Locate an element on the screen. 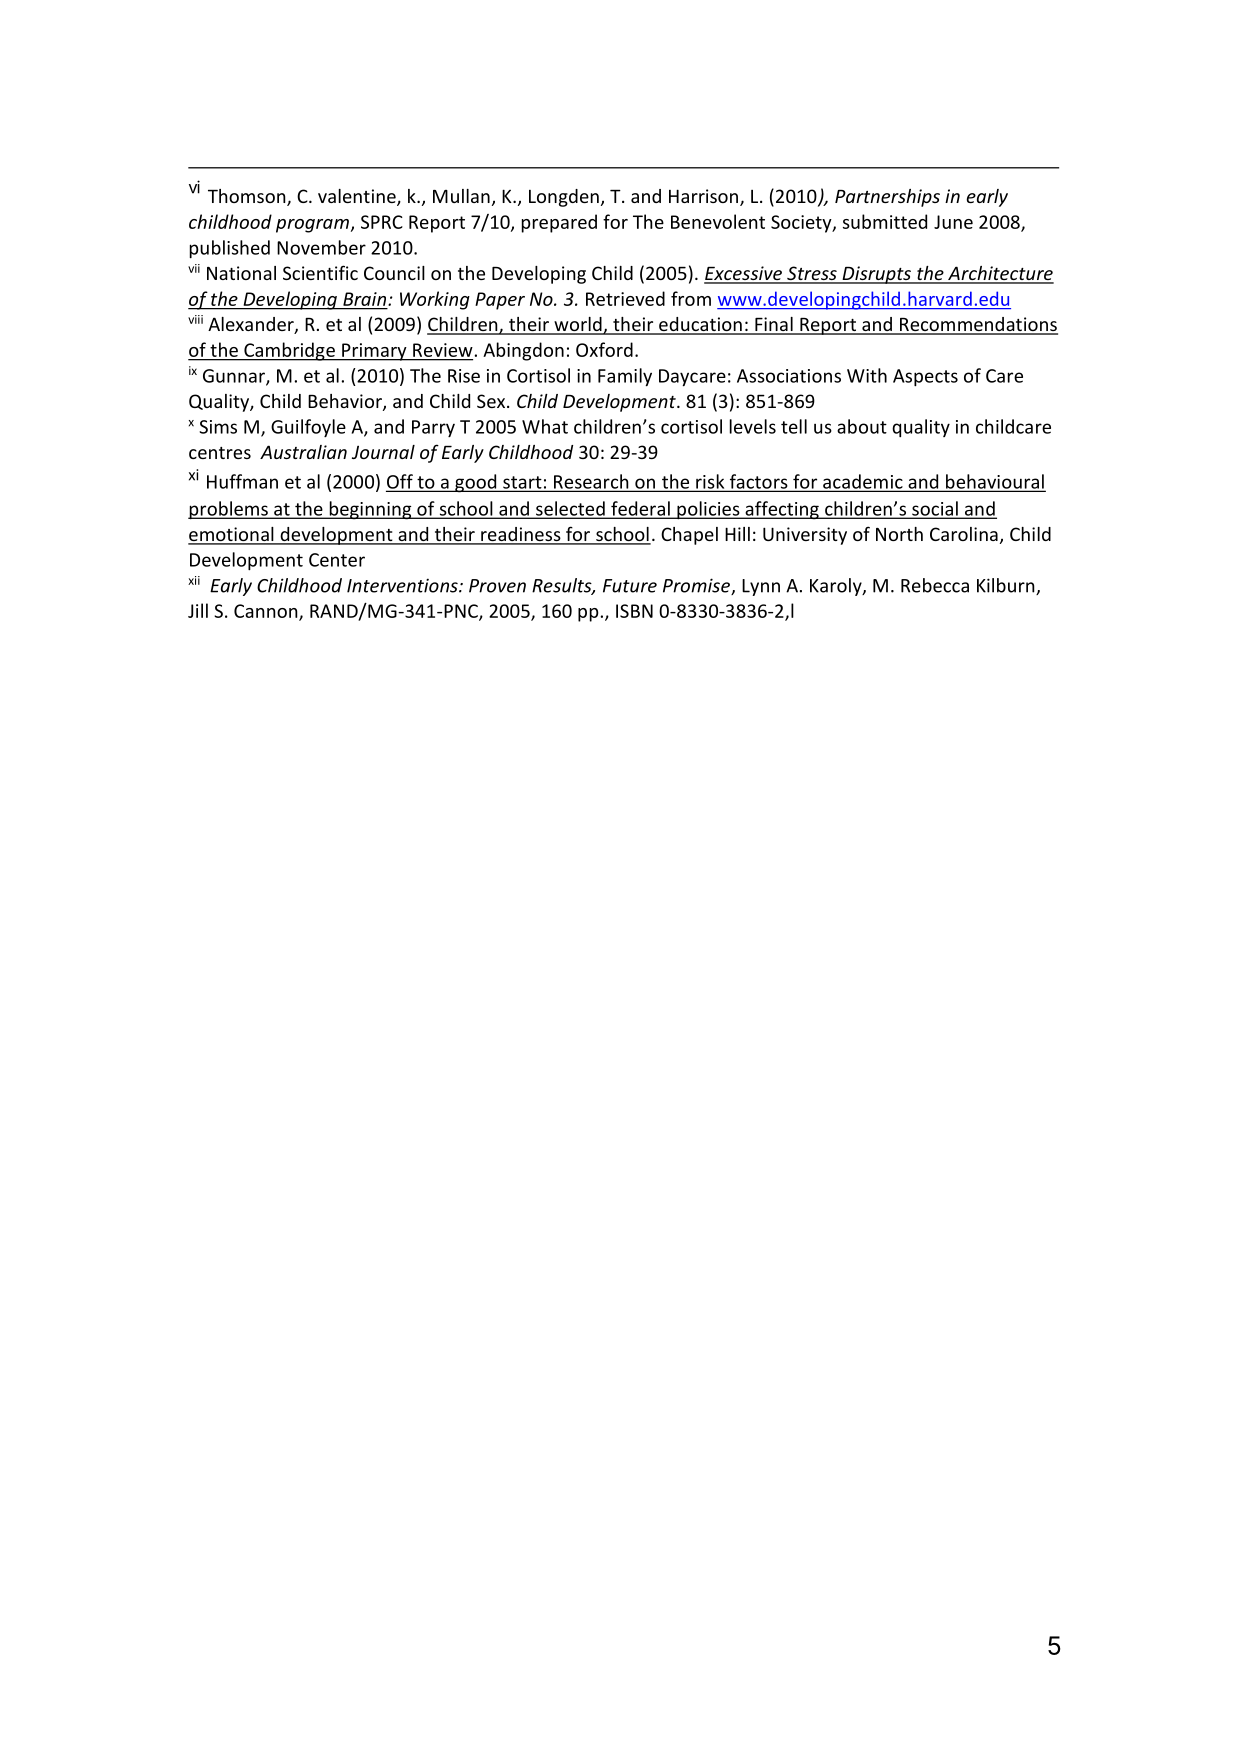  Cannon is located at coordinates (267, 612).
